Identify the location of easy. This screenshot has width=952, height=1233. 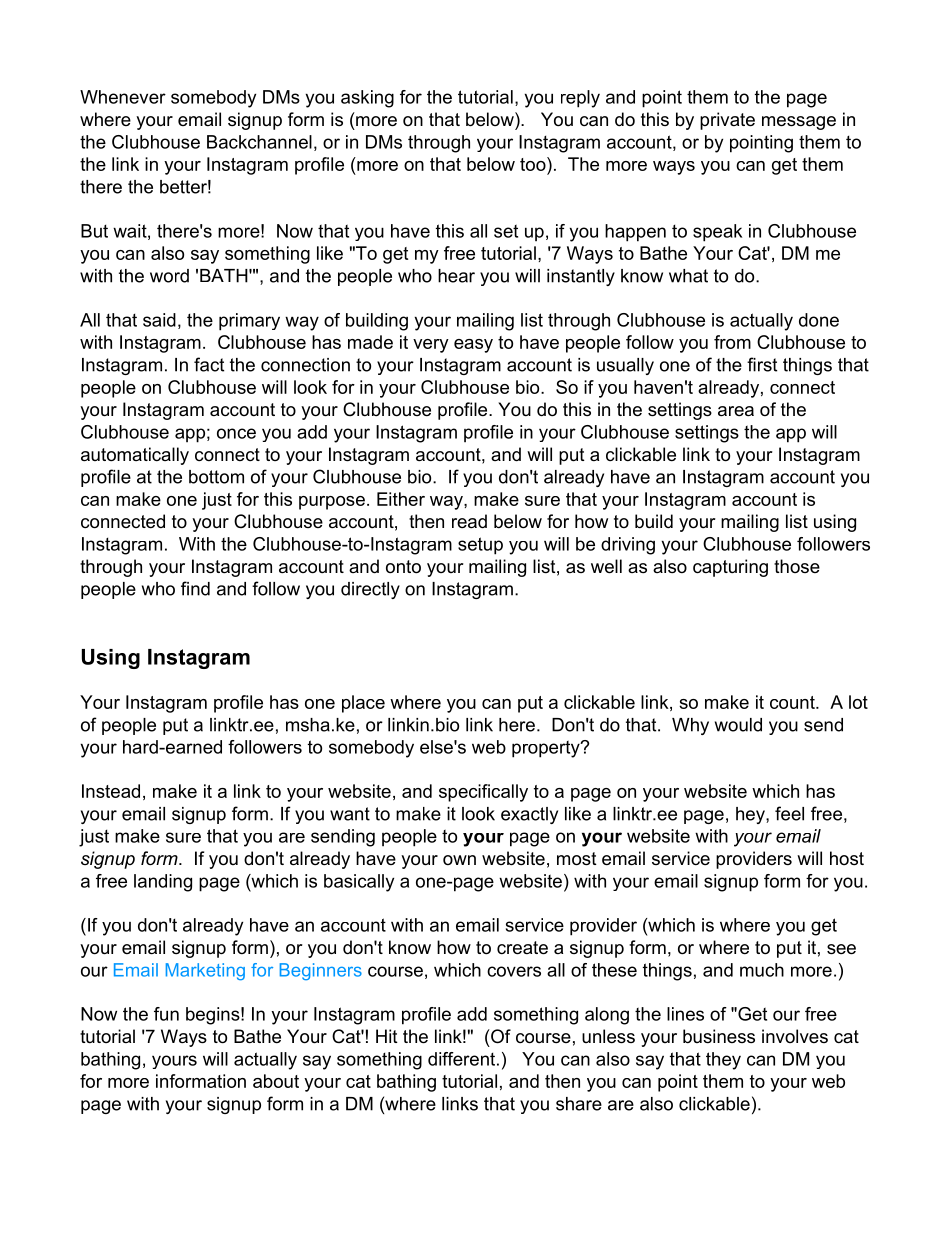
(473, 346).
